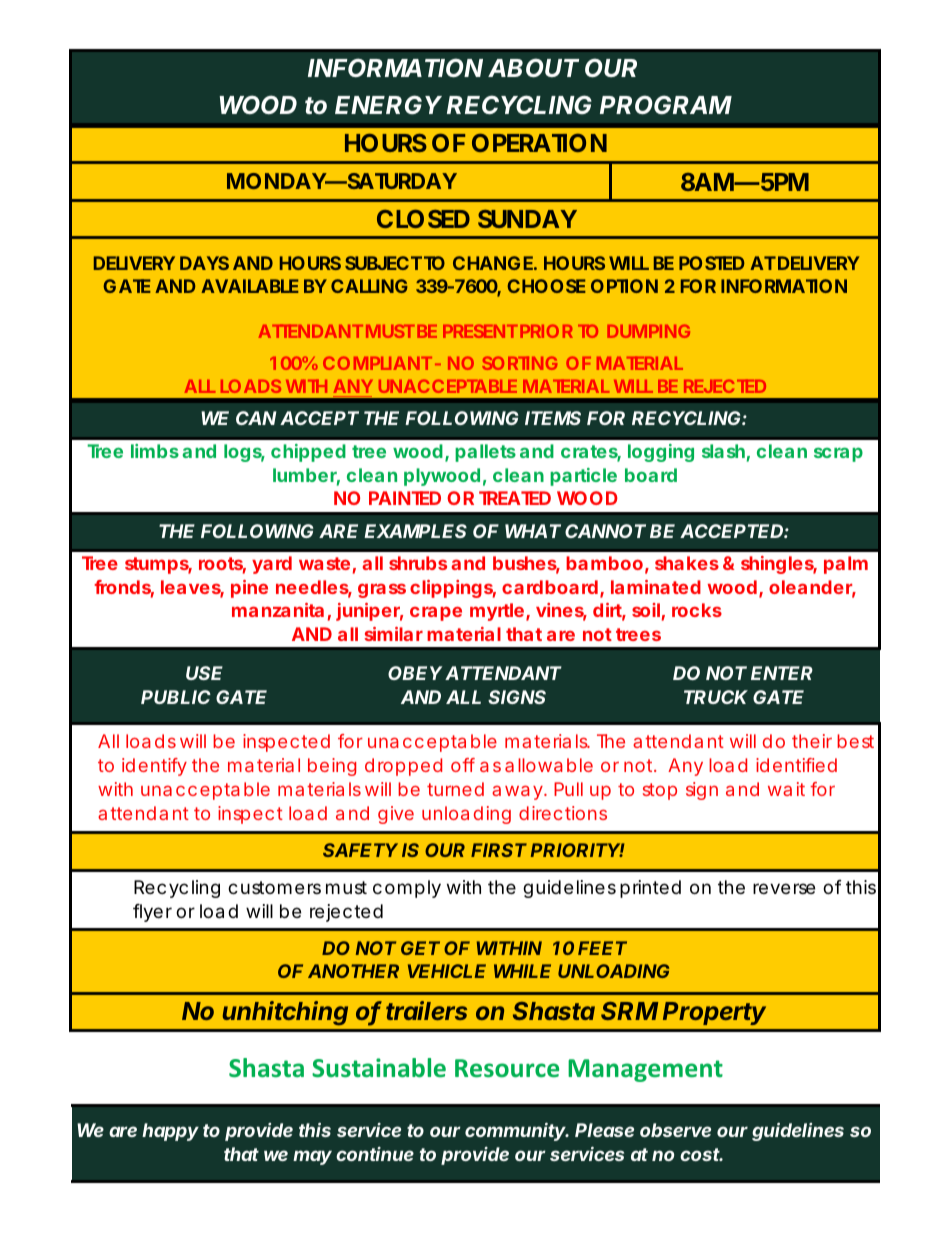  I want to click on pine, so click(249, 589).
